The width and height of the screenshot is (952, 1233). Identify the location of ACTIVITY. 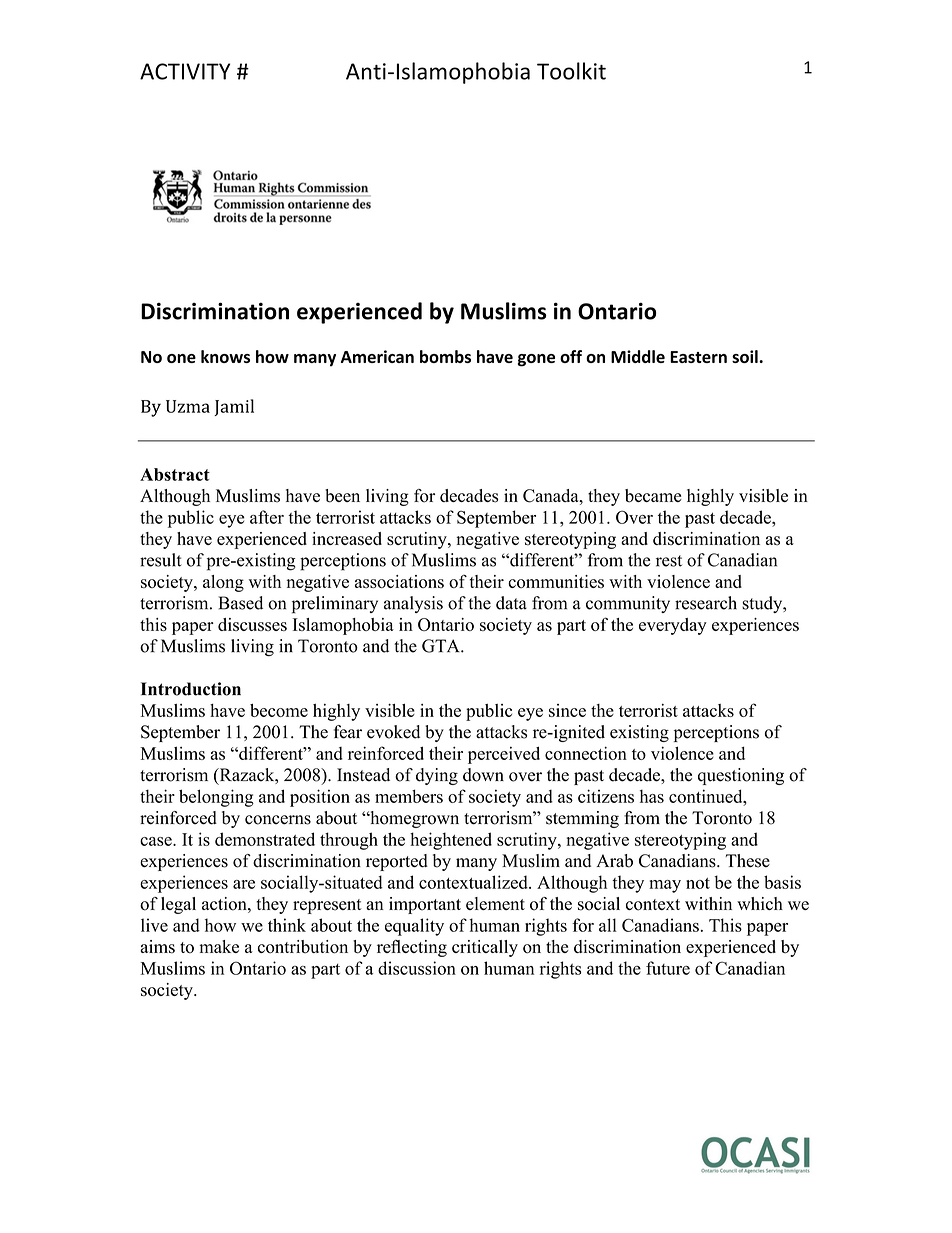
(185, 71).
